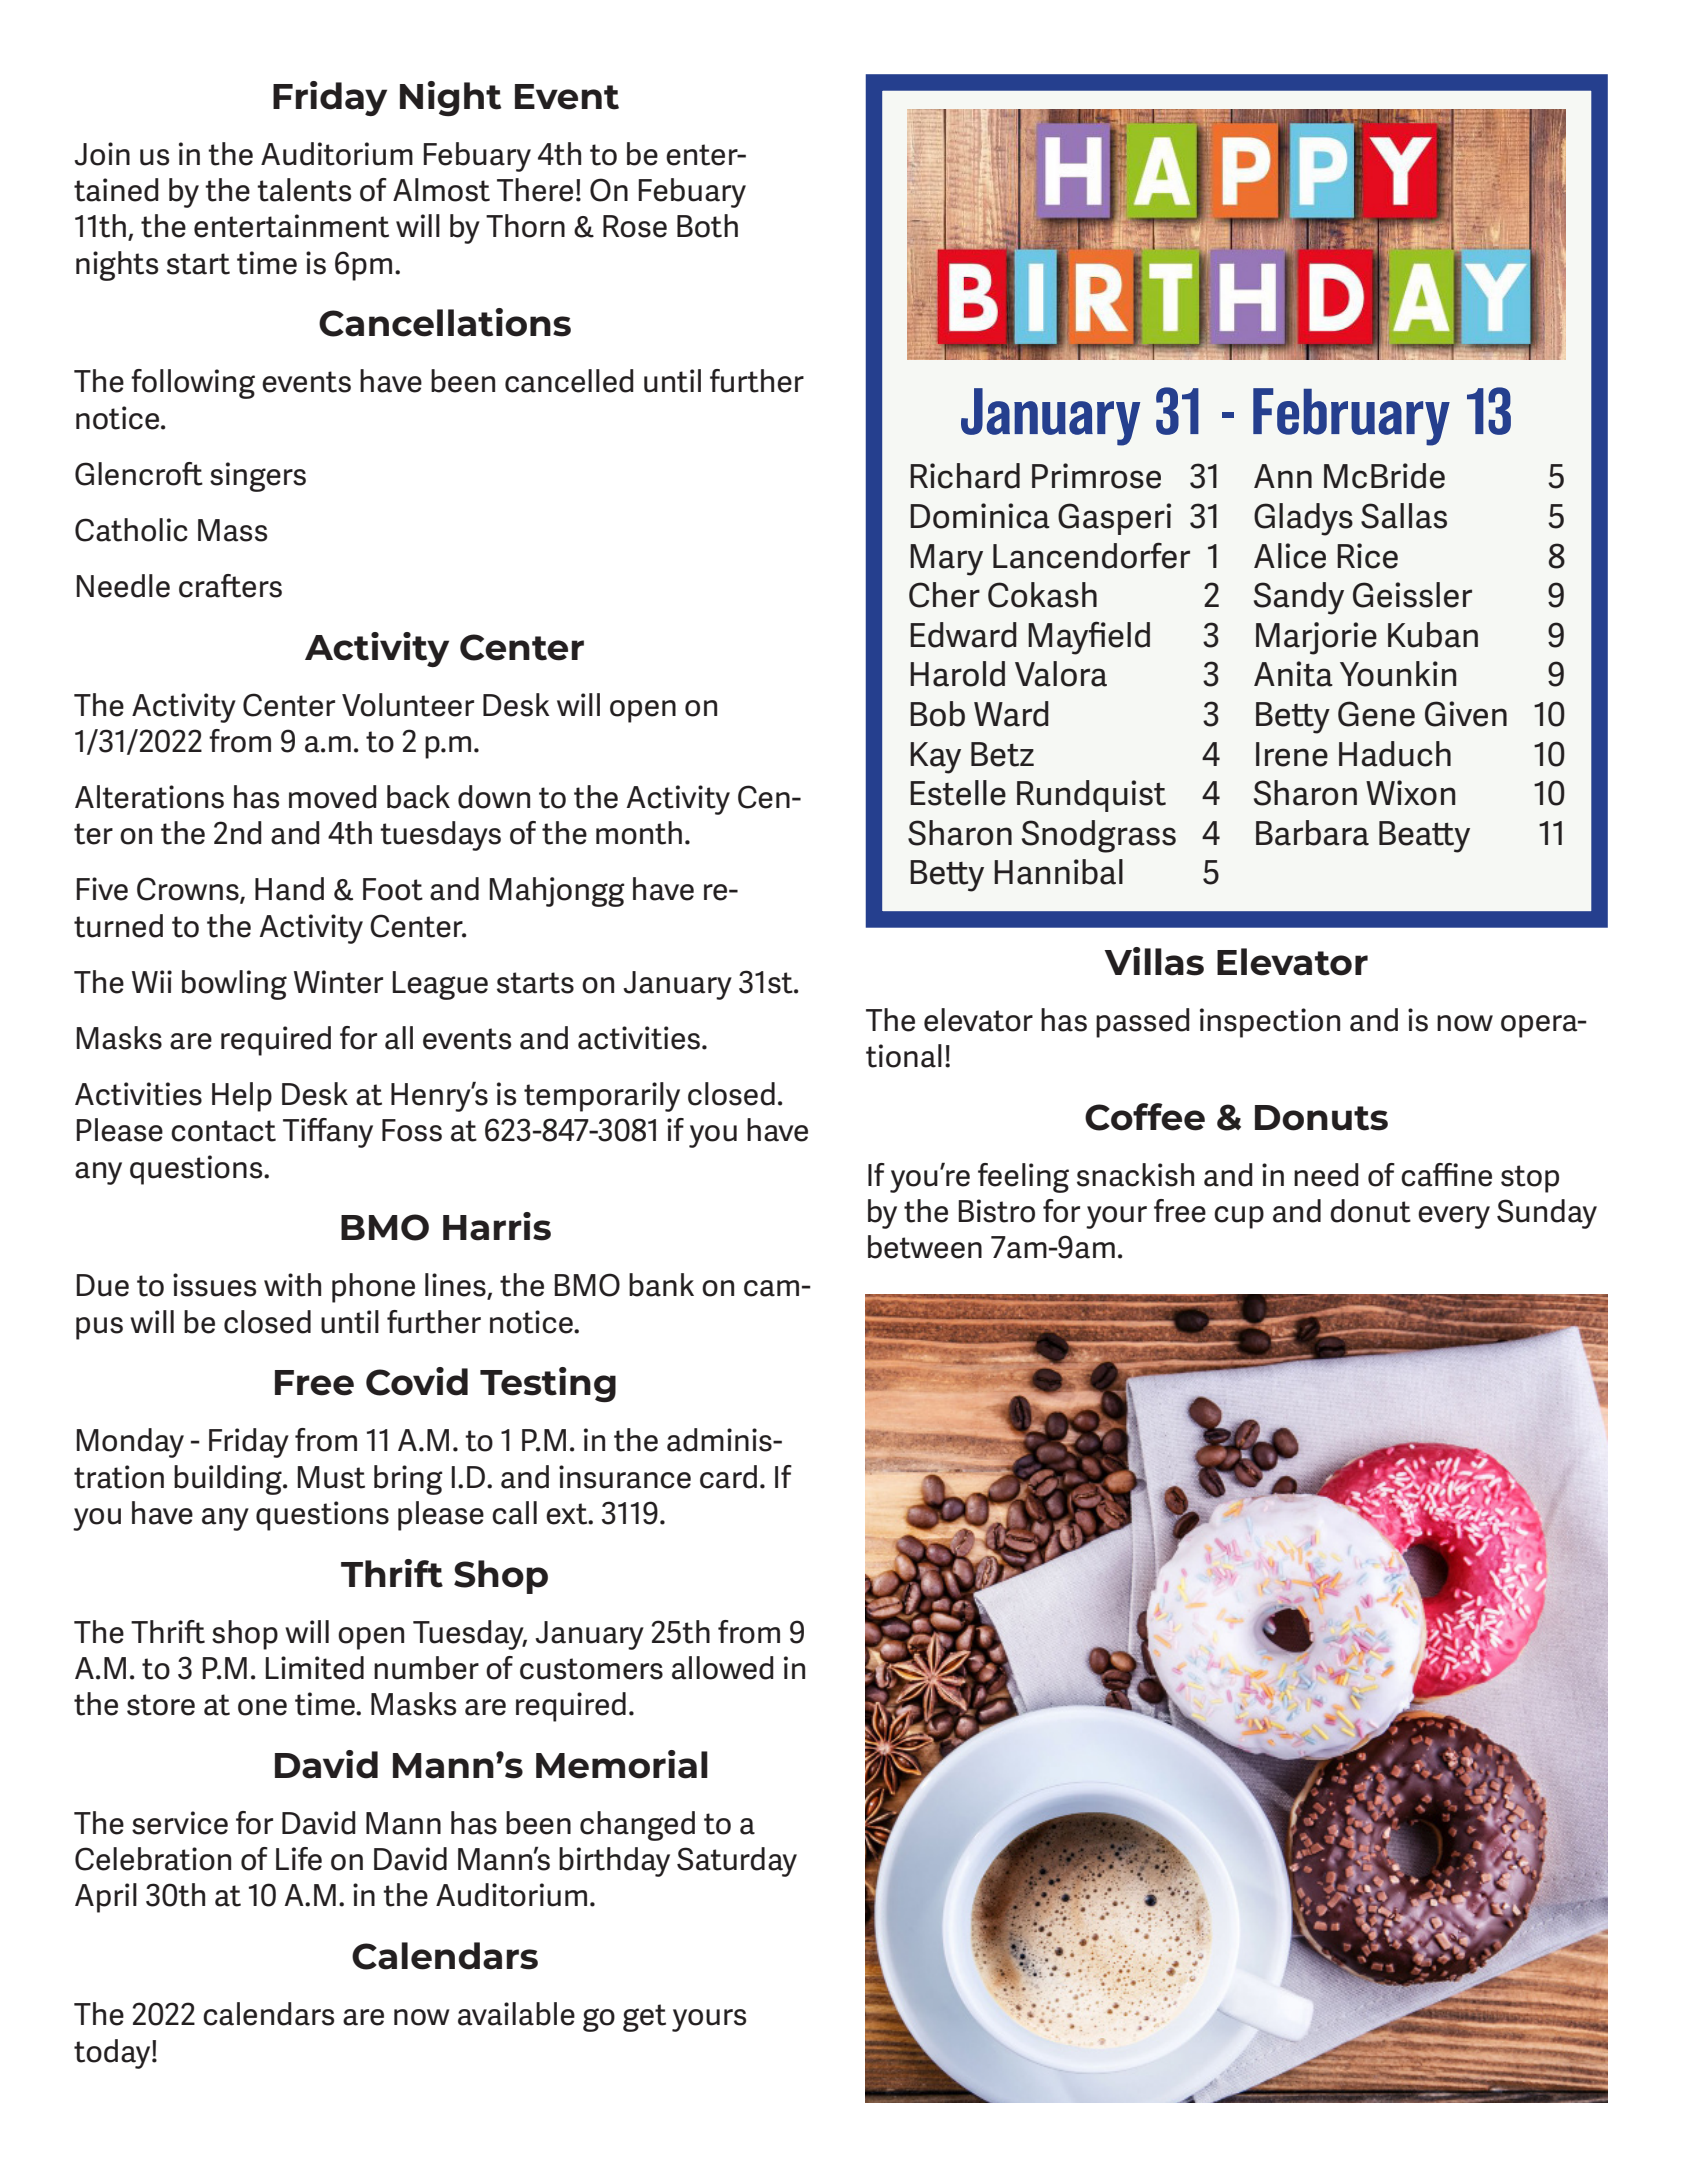 This screenshot has height=2177, width=1682. Describe the element at coordinates (299, 1859) in the screenshot. I see `Life` at that location.
